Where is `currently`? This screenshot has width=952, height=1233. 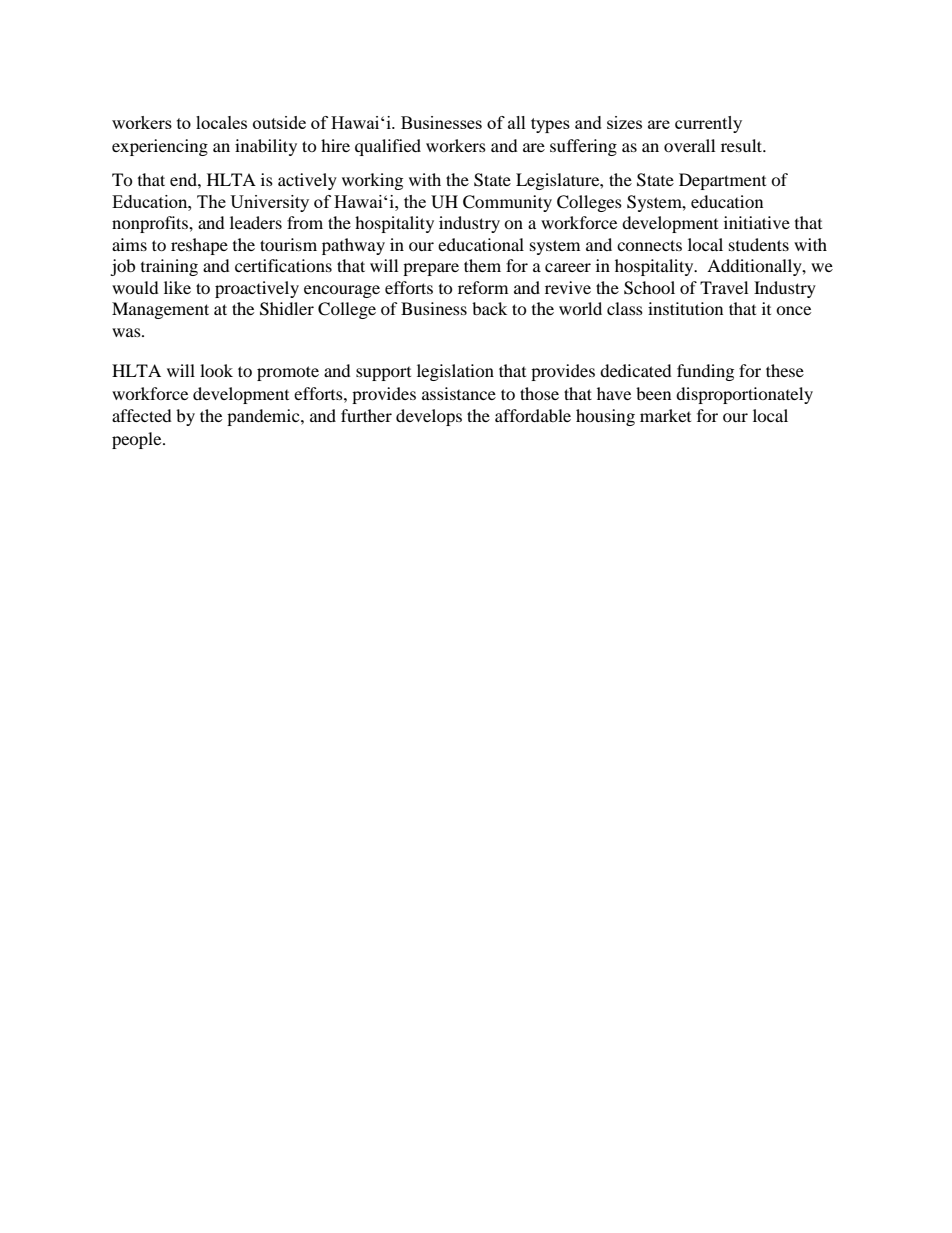
currently is located at coordinates (708, 124).
